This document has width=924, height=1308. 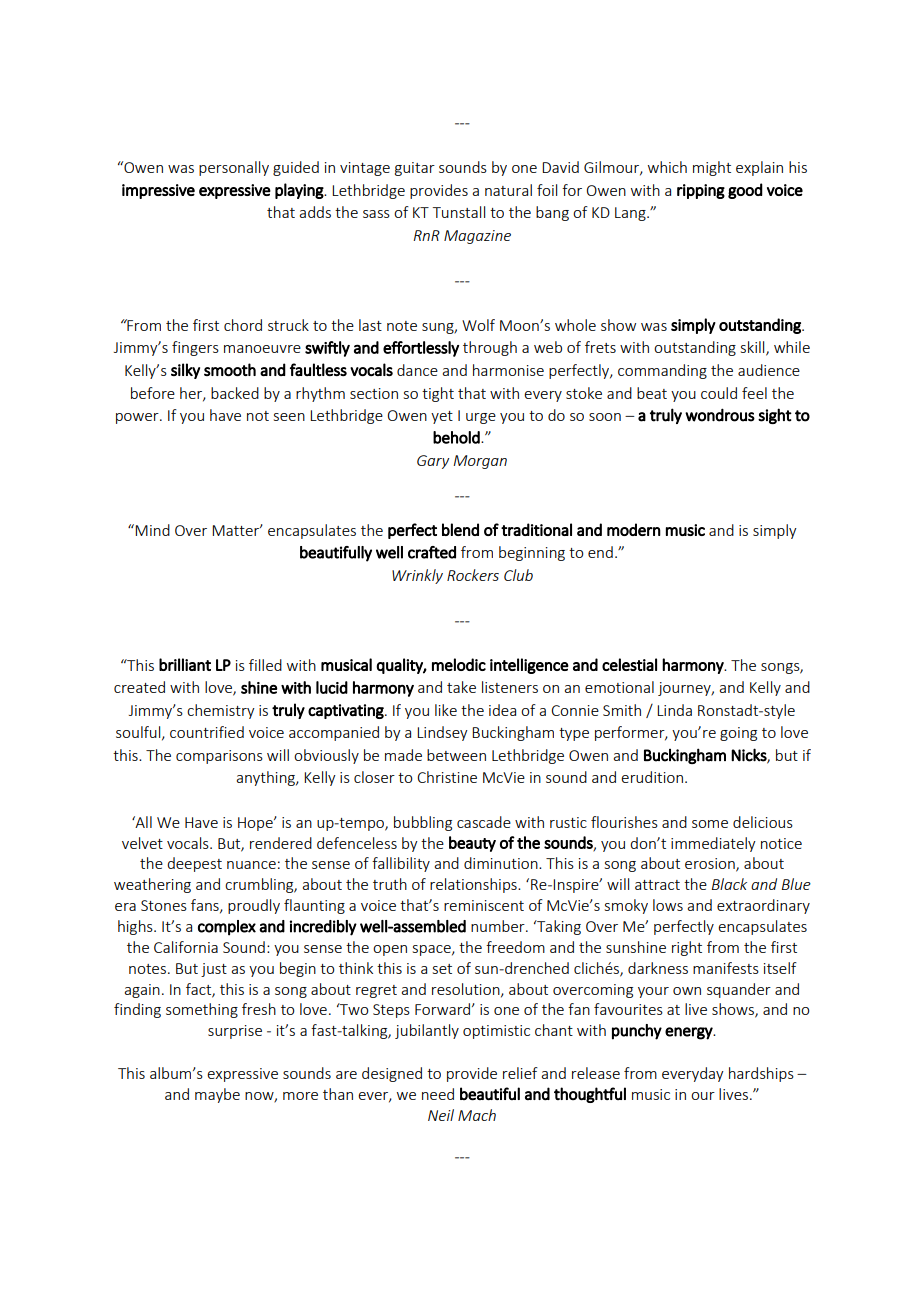 What do you see at coordinates (438, 1094) in the document?
I see `need` at bounding box center [438, 1094].
